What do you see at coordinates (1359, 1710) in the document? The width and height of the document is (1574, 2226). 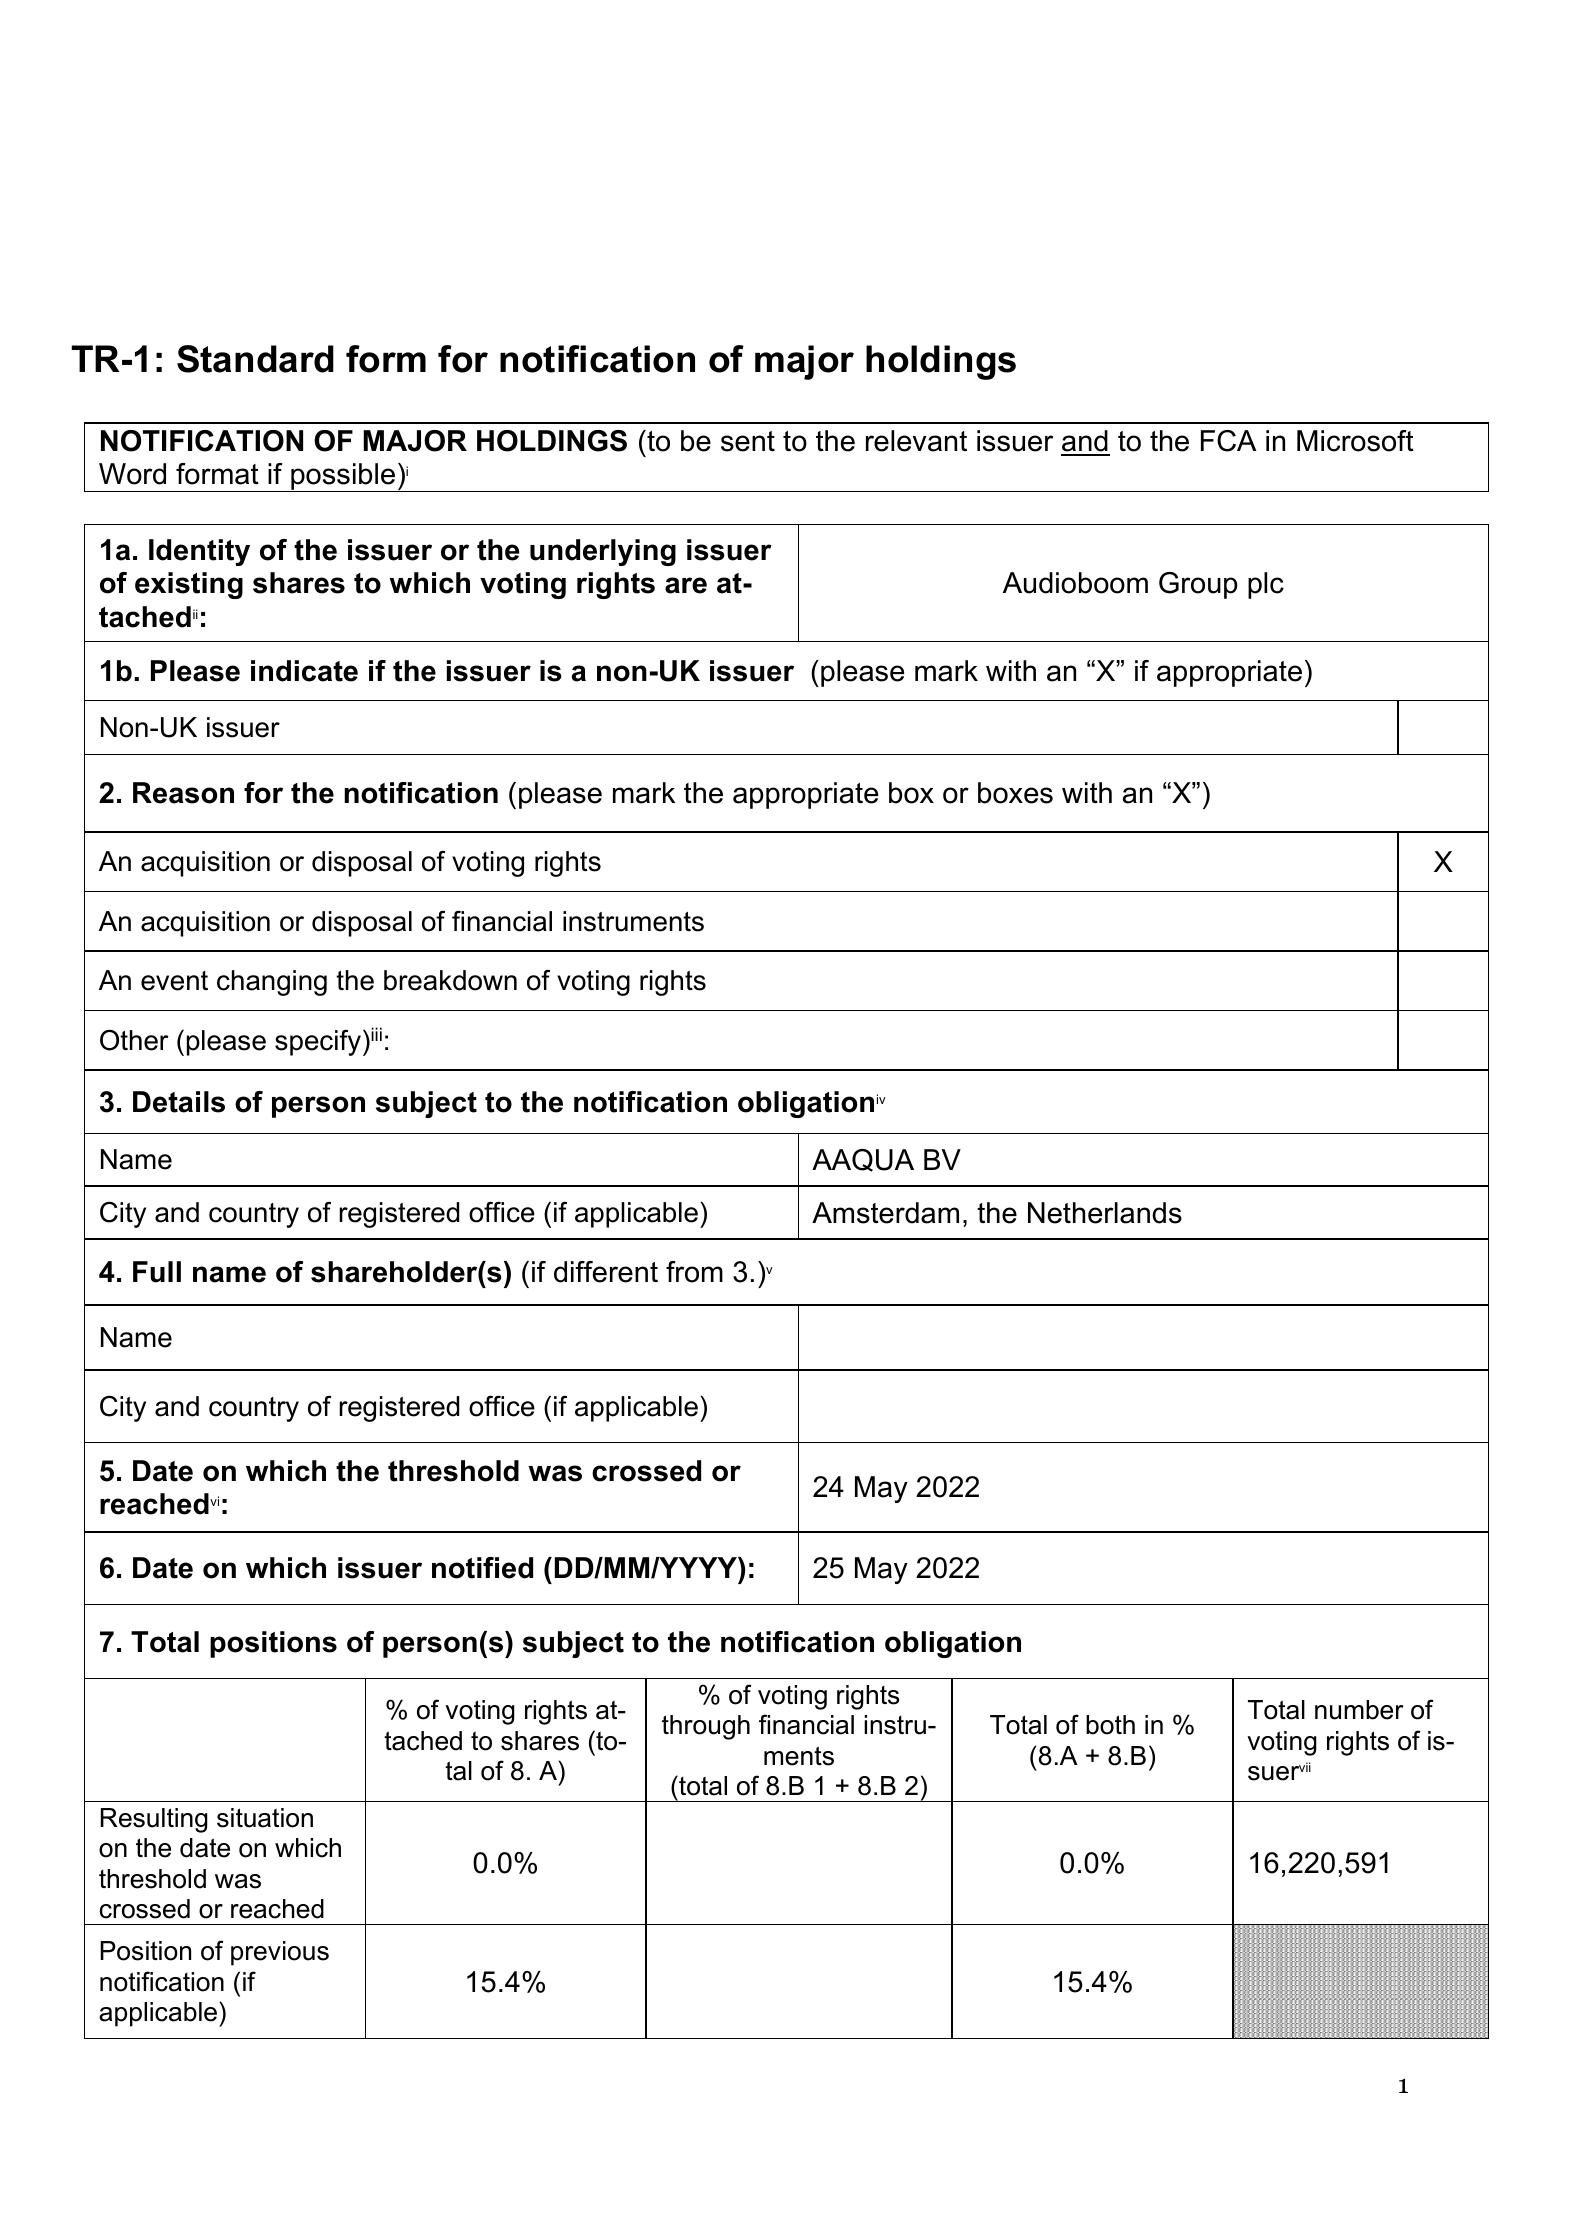 I see `number` at bounding box center [1359, 1710].
